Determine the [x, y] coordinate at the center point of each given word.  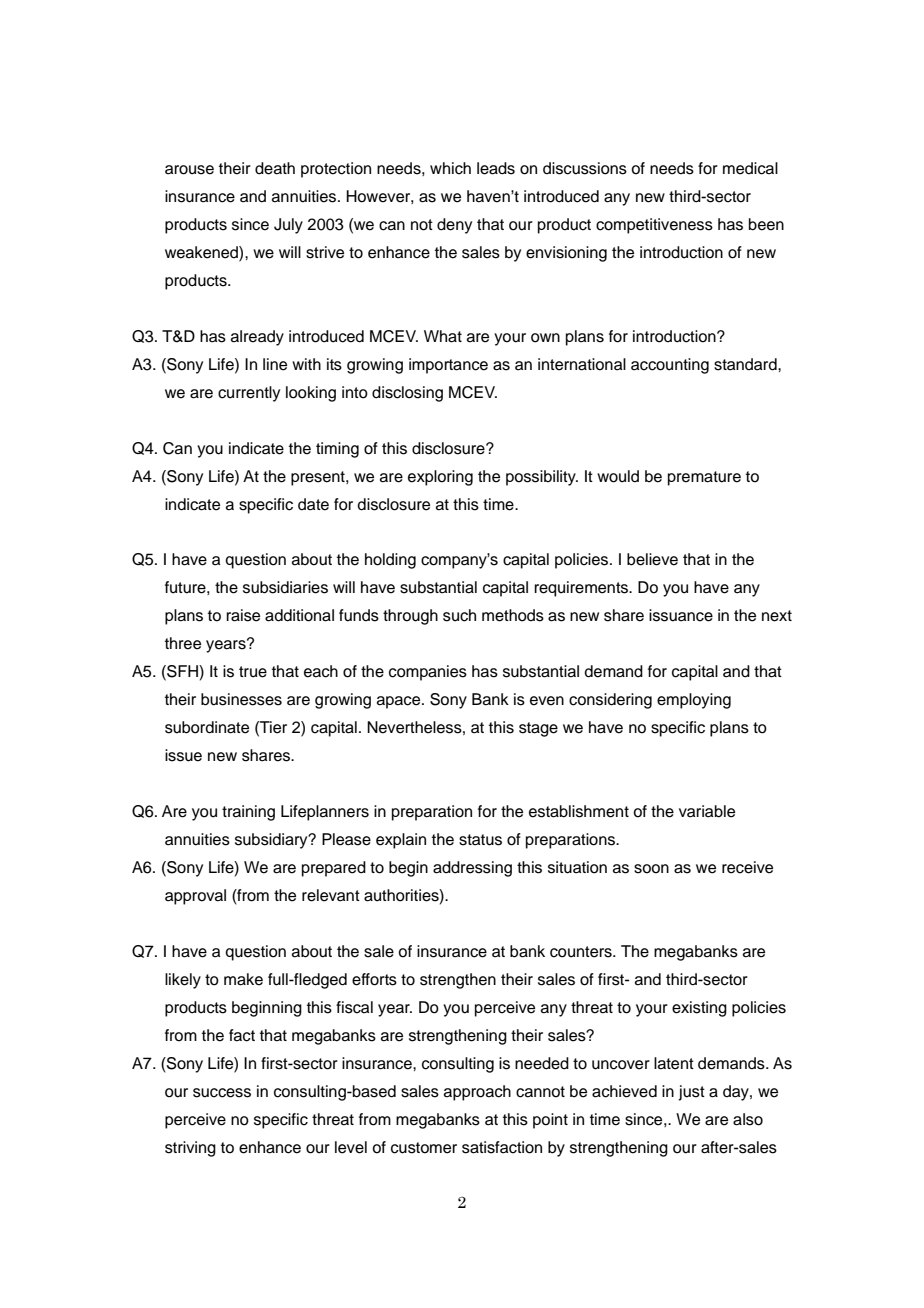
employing [694, 701]
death [275, 168]
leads [496, 168]
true [253, 672]
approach [477, 1093]
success [222, 1093]
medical [750, 168]
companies [428, 673]
